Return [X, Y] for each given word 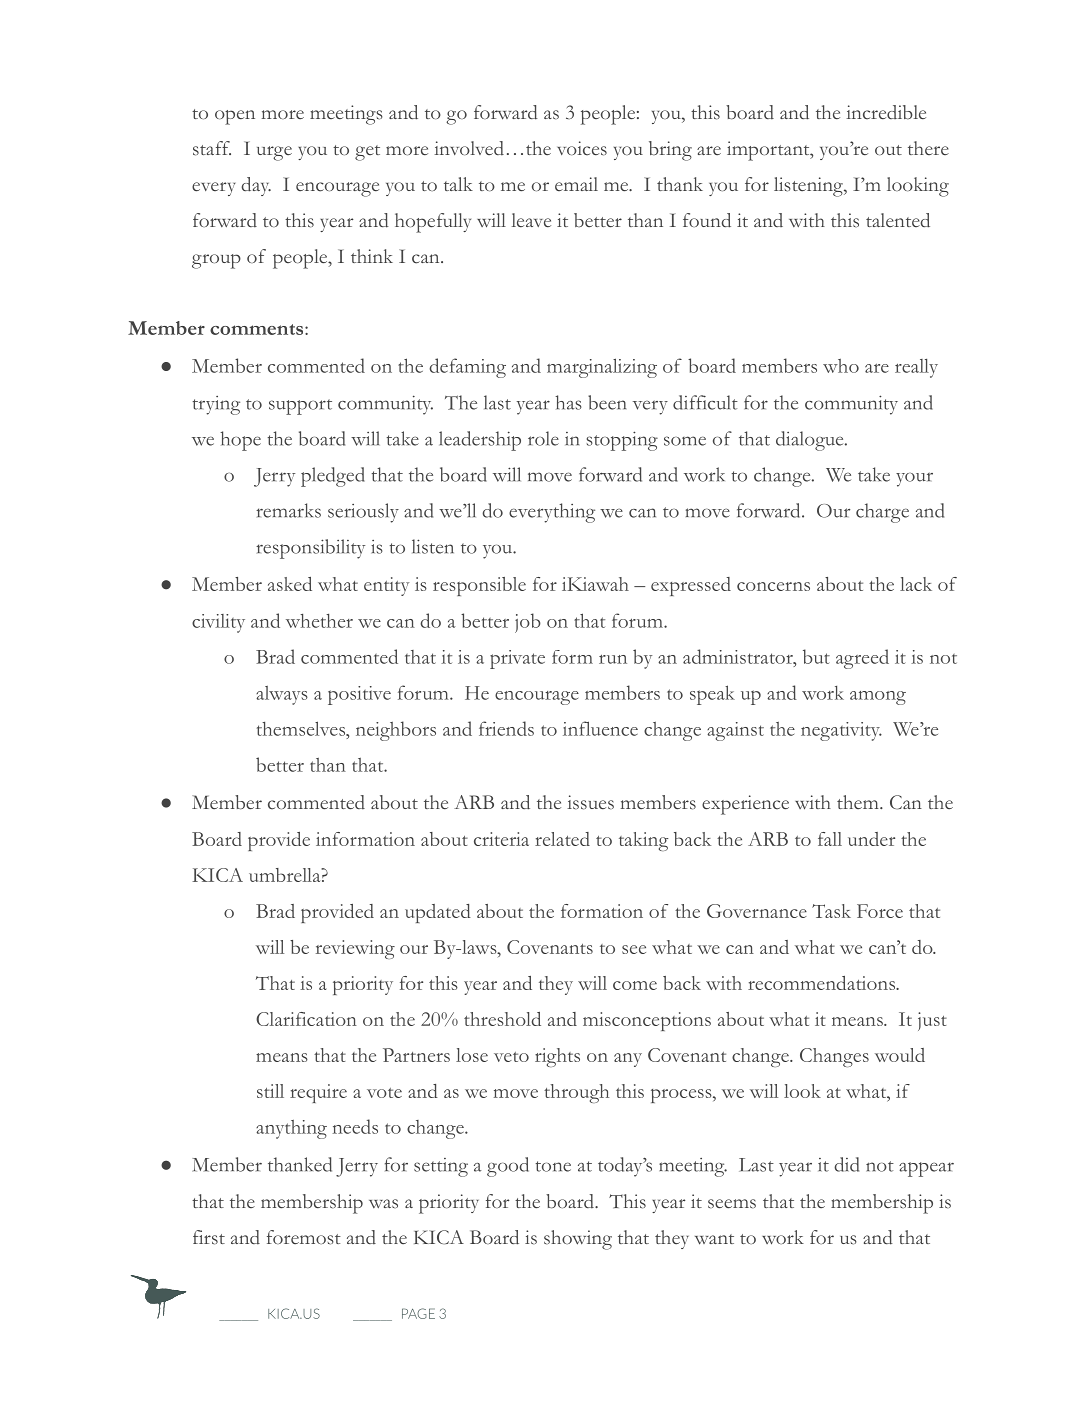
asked [290, 584]
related [562, 839]
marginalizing [602, 368]
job [528, 623]
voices [582, 148]
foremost [304, 1237]
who [841, 366]
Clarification [306, 1019]
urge [274, 153]
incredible [886, 112]
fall [830, 839]
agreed [862, 659]
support [300, 407]
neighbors [396, 731]
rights [557, 1057]
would [900, 1055]
